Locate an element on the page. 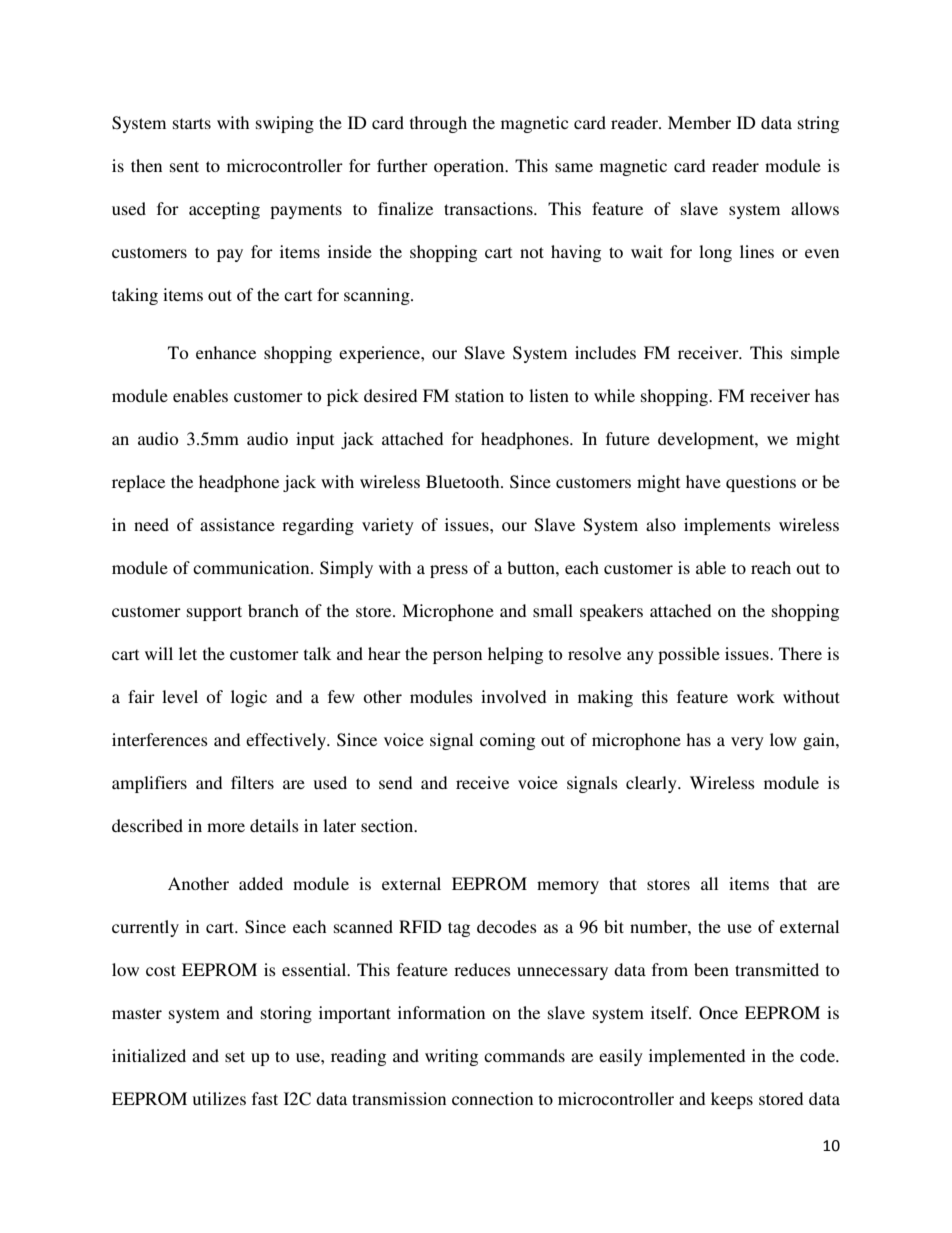 The height and width of the document is (1233, 952). operation is located at coordinates (470, 167).
